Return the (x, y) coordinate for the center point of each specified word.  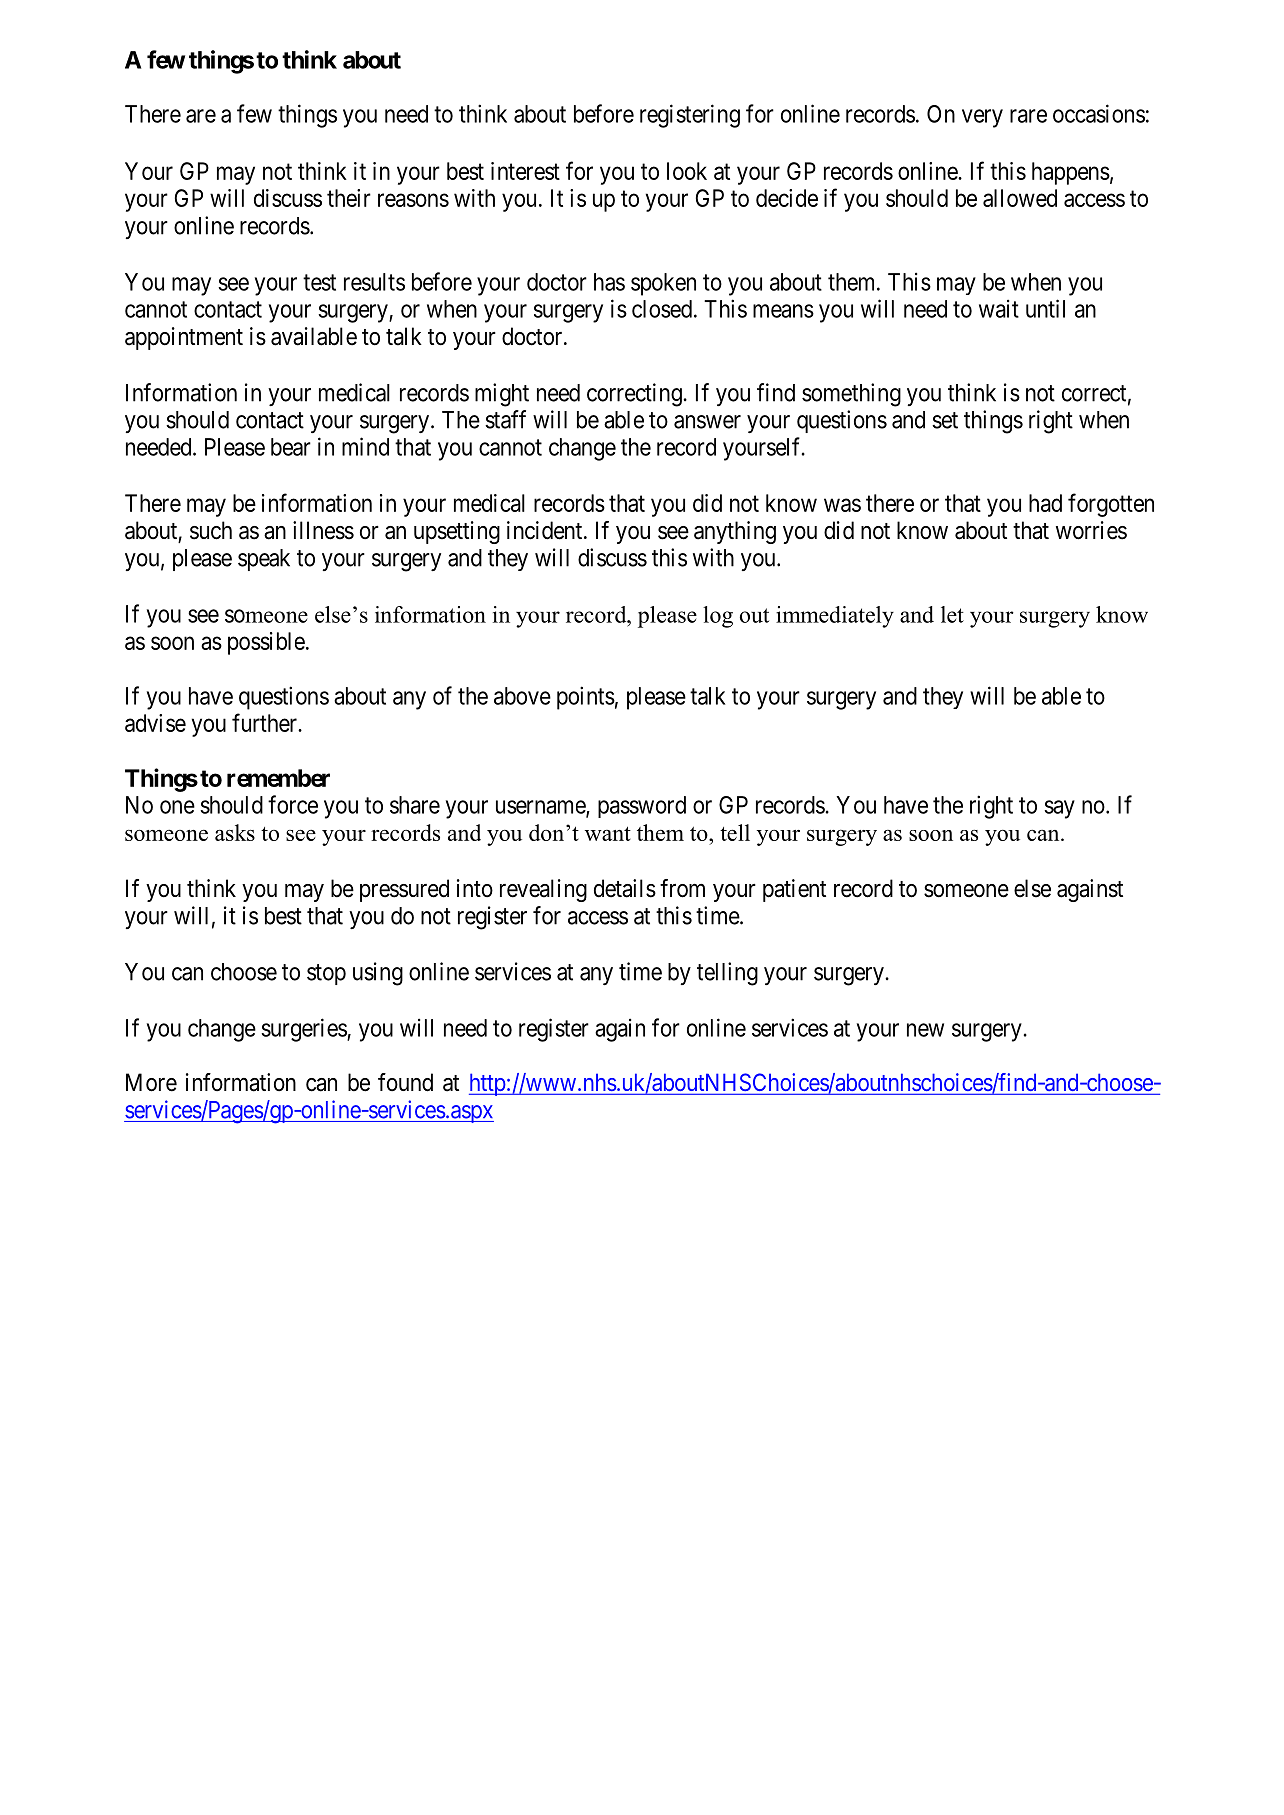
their (349, 198)
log (718, 617)
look (687, 171)
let (952, 614)
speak (264, 560)
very (982, 118)
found (405, 1082)
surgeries (304, 1030)
